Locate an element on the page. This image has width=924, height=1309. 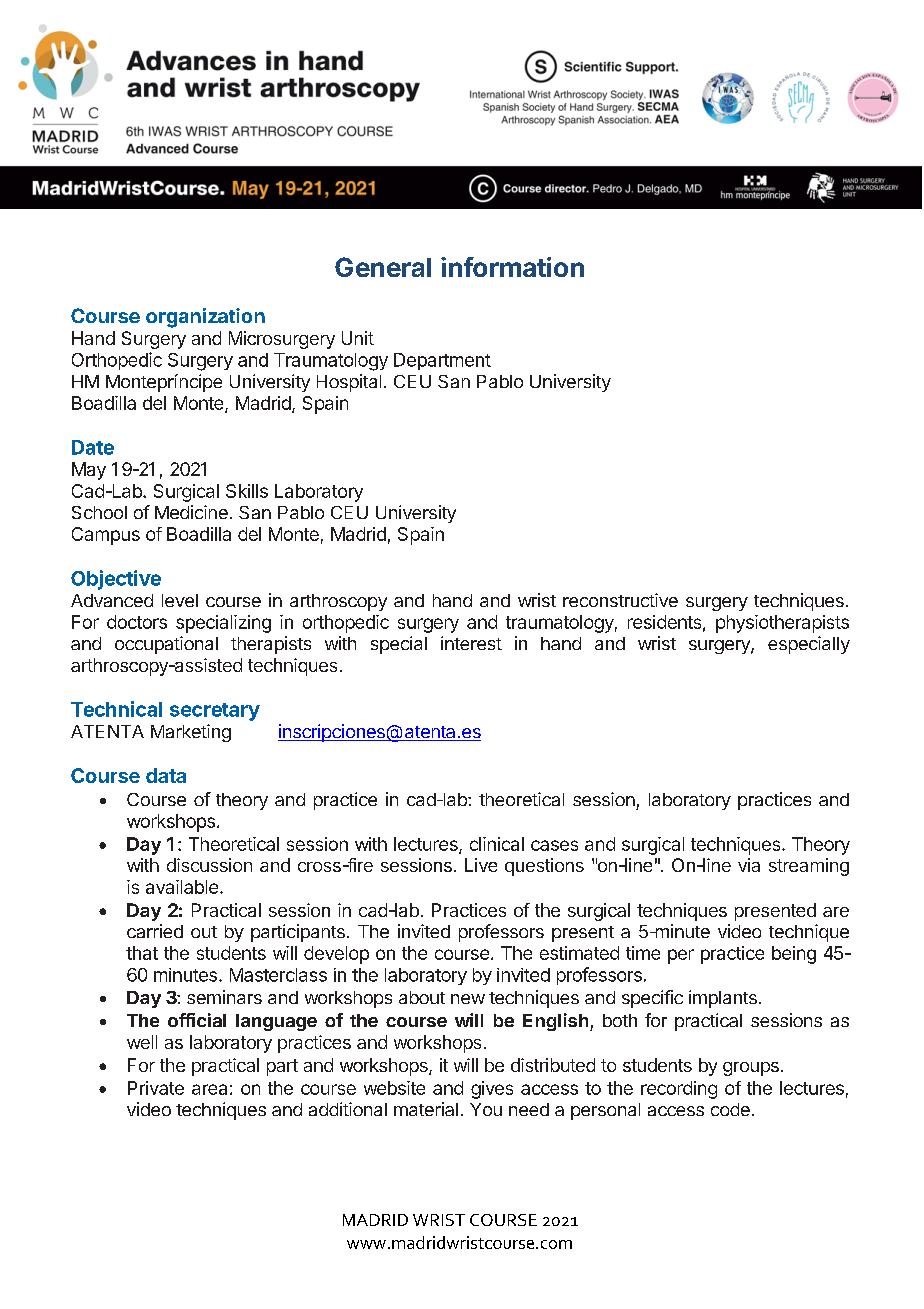
organization is located at coordinates (205, 318).
